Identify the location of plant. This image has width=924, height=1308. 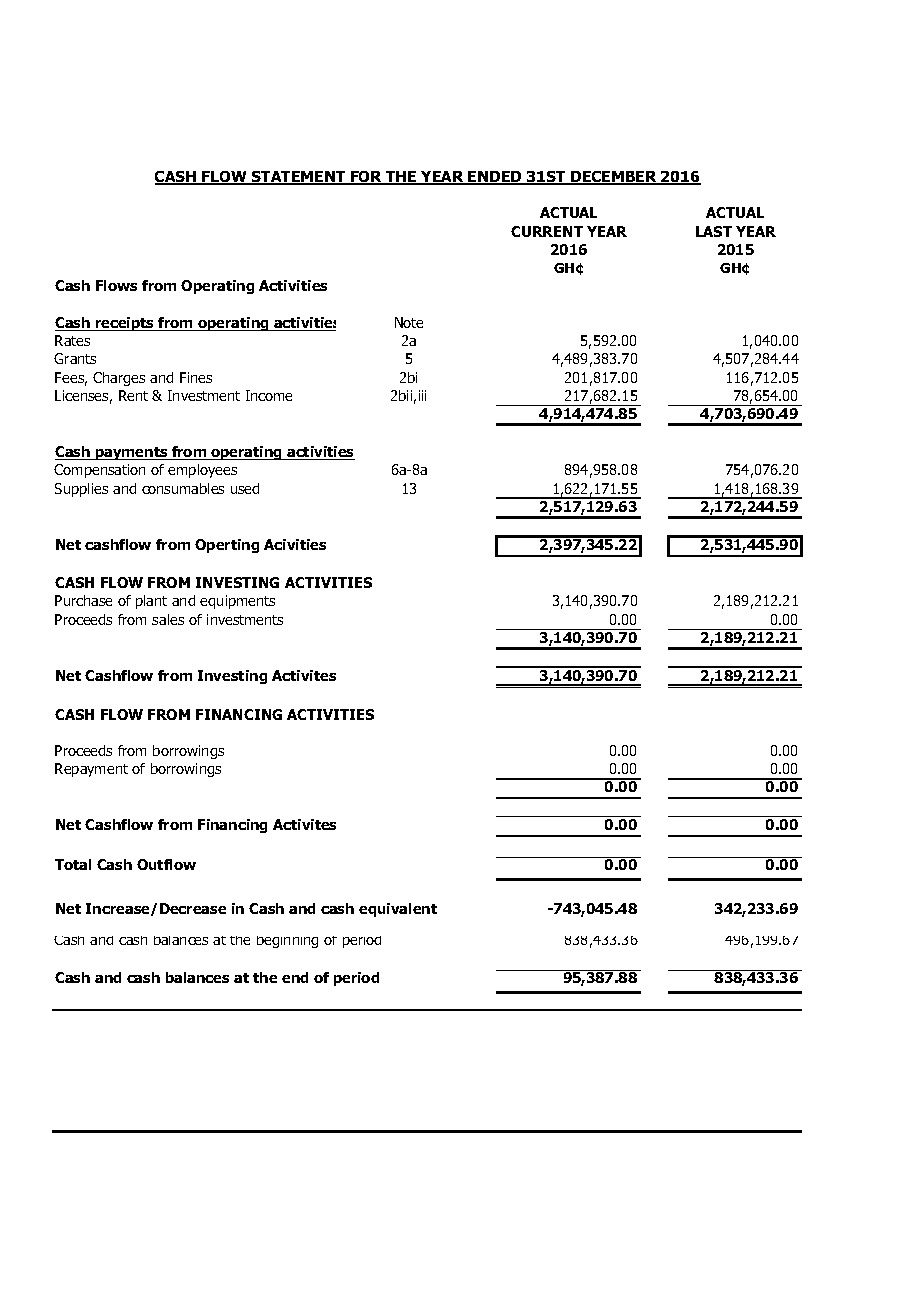
(151, 602).
